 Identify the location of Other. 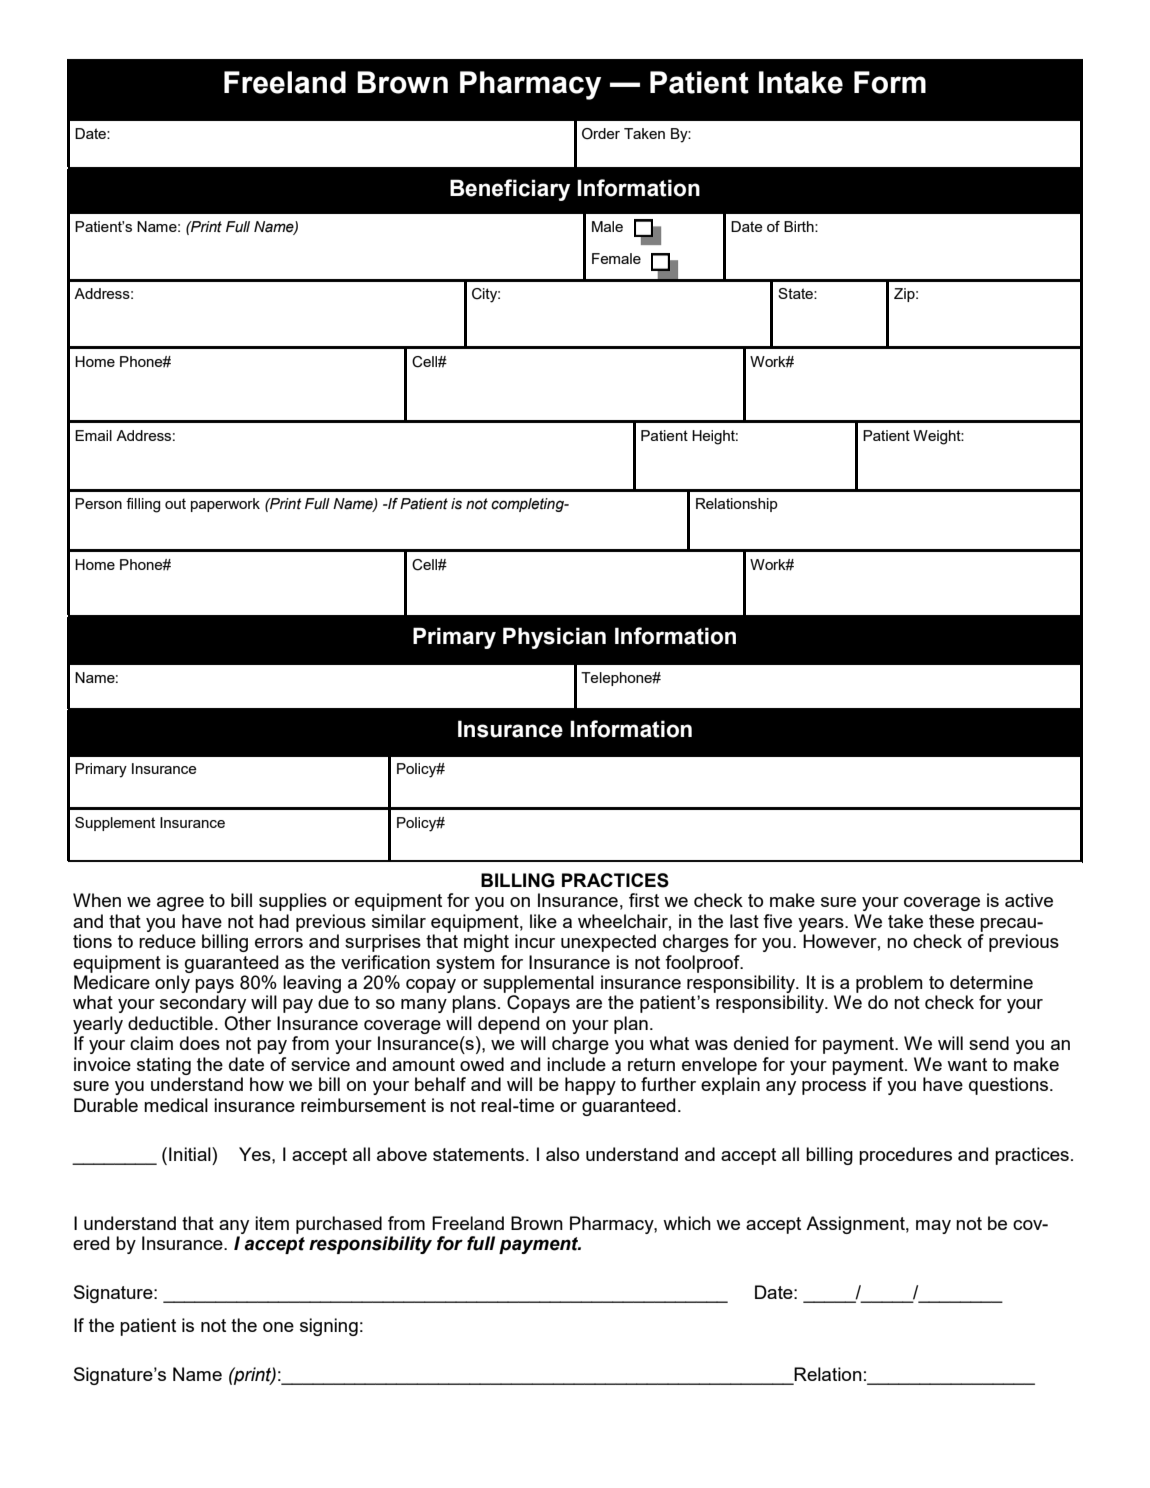
(247, 1023).
